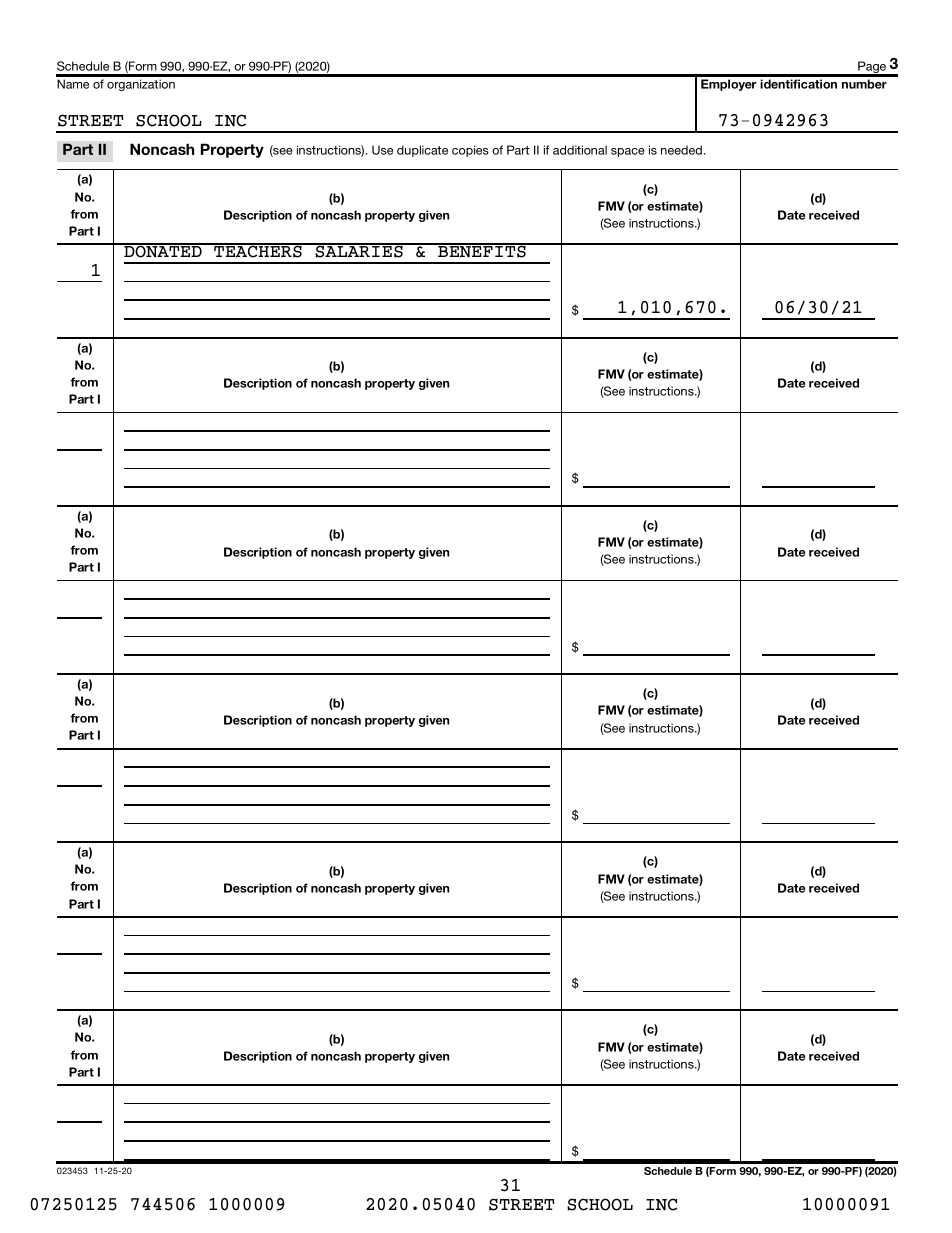 This image has height=1233, width=952. Describe the element at coordinates (580, 150) in the image. I see `additional` at that location.
